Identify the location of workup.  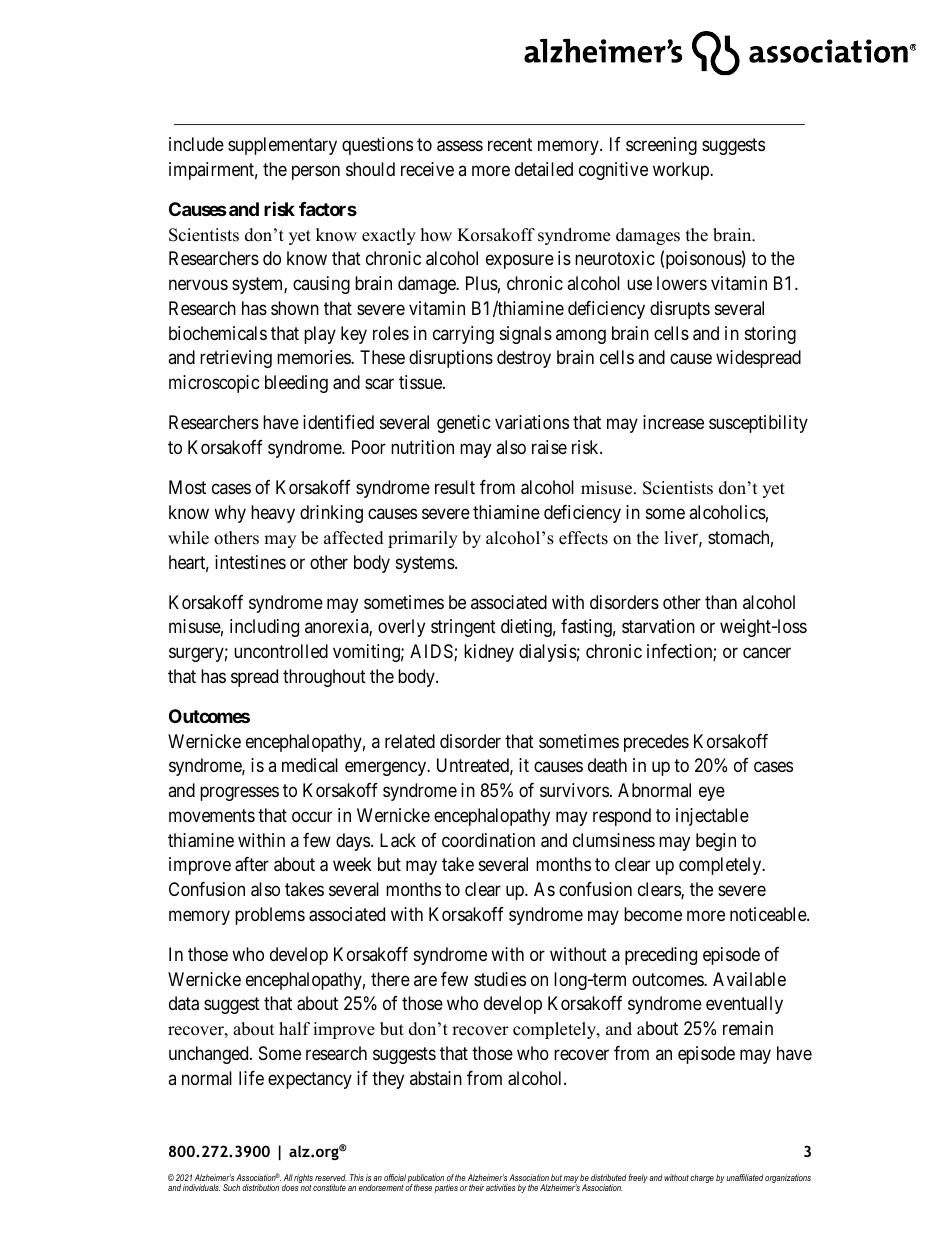
(682, 171).
